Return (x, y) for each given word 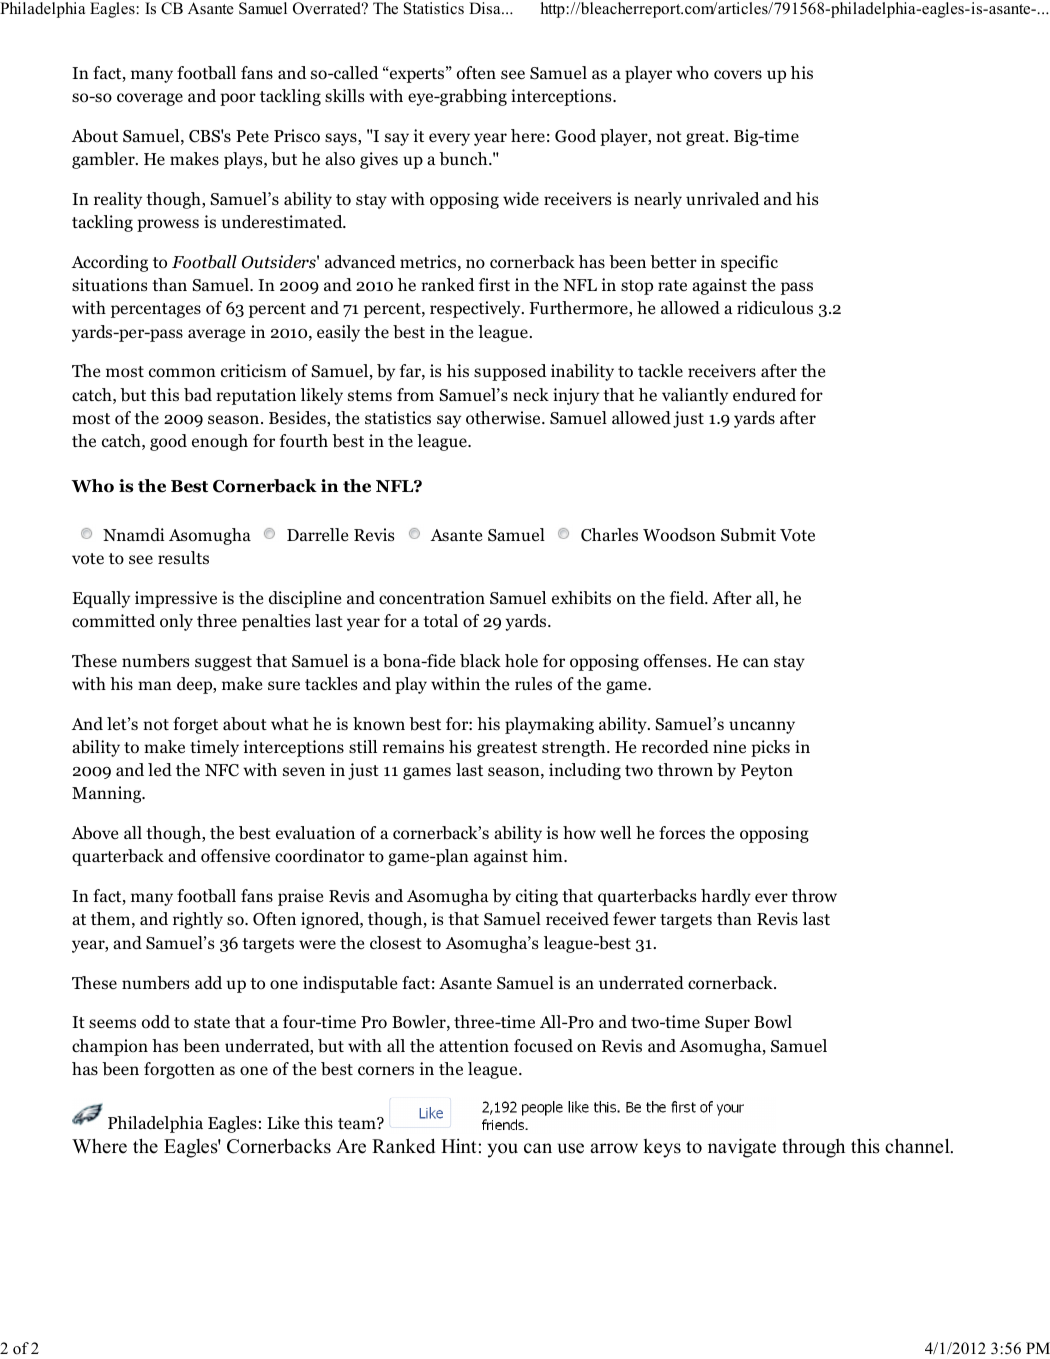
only (176, 622)
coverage (150, 99)
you (503, 1150)
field (688, 598)
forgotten (179, 1070)
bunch (464, 159)
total (440, 621)
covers (738, 75)
